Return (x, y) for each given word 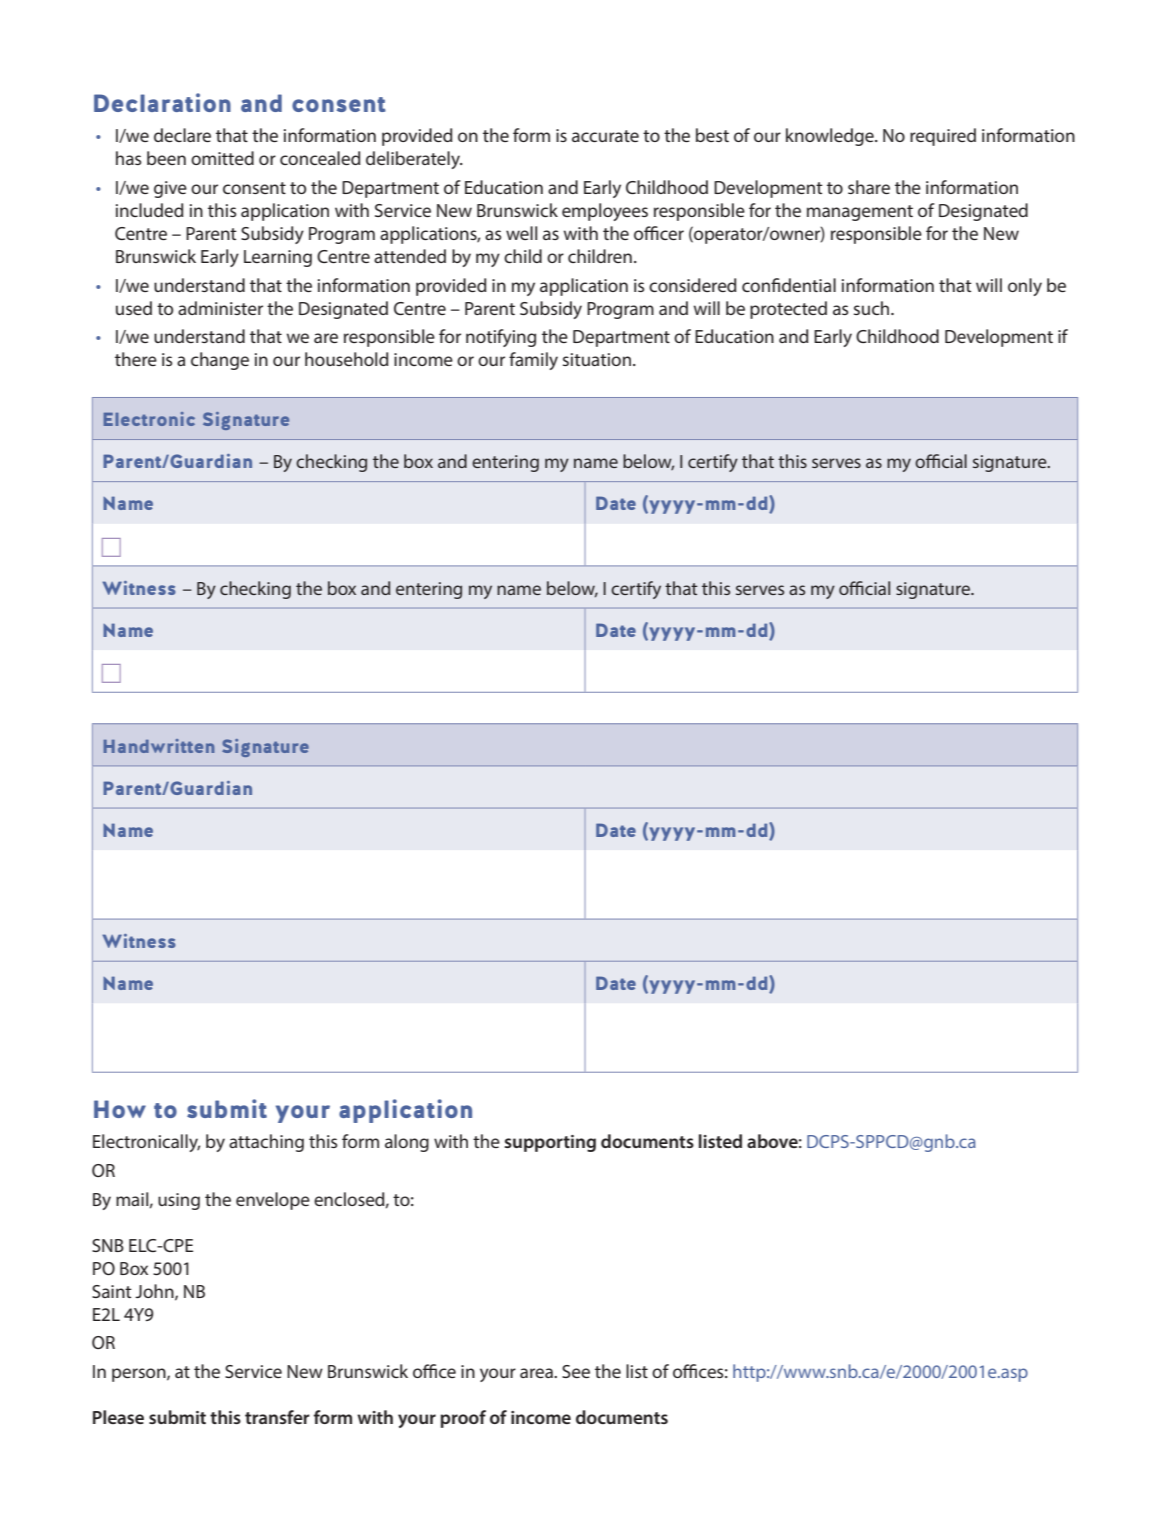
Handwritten (159, 746)
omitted (222, 158)
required (943, 137)
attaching (266, 1143)
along (407, 1143)
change (220, 361)
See (576, 1371)
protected (788, 310)
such (873, 308)
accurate (605, 136)
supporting (550, 1143)
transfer (277, 1417)
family (533, 361)
